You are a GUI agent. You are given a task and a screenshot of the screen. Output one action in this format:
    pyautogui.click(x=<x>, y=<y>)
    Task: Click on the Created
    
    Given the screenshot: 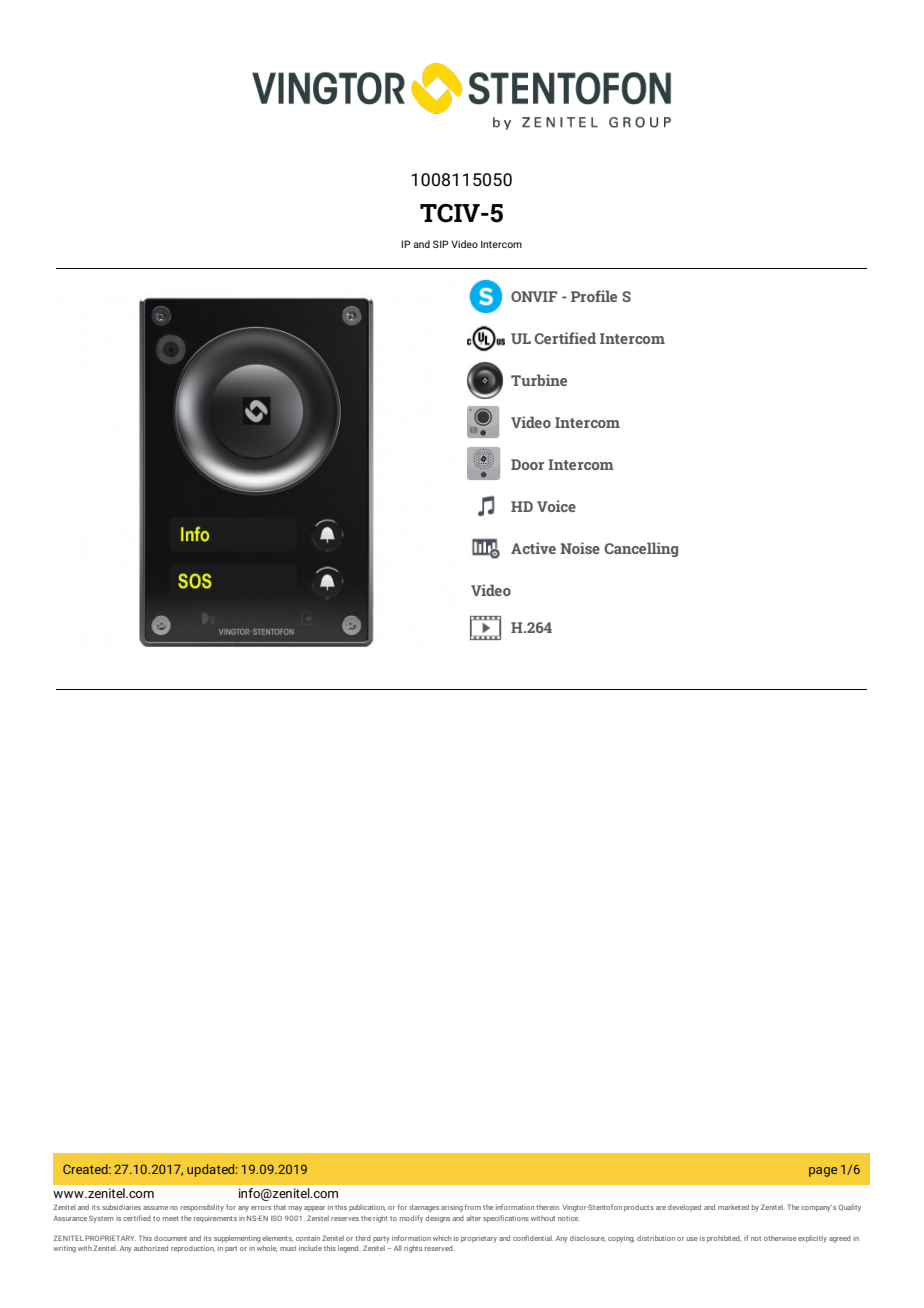 What is the action you would take?
    pyautogui.click(x=86, y=1169)
